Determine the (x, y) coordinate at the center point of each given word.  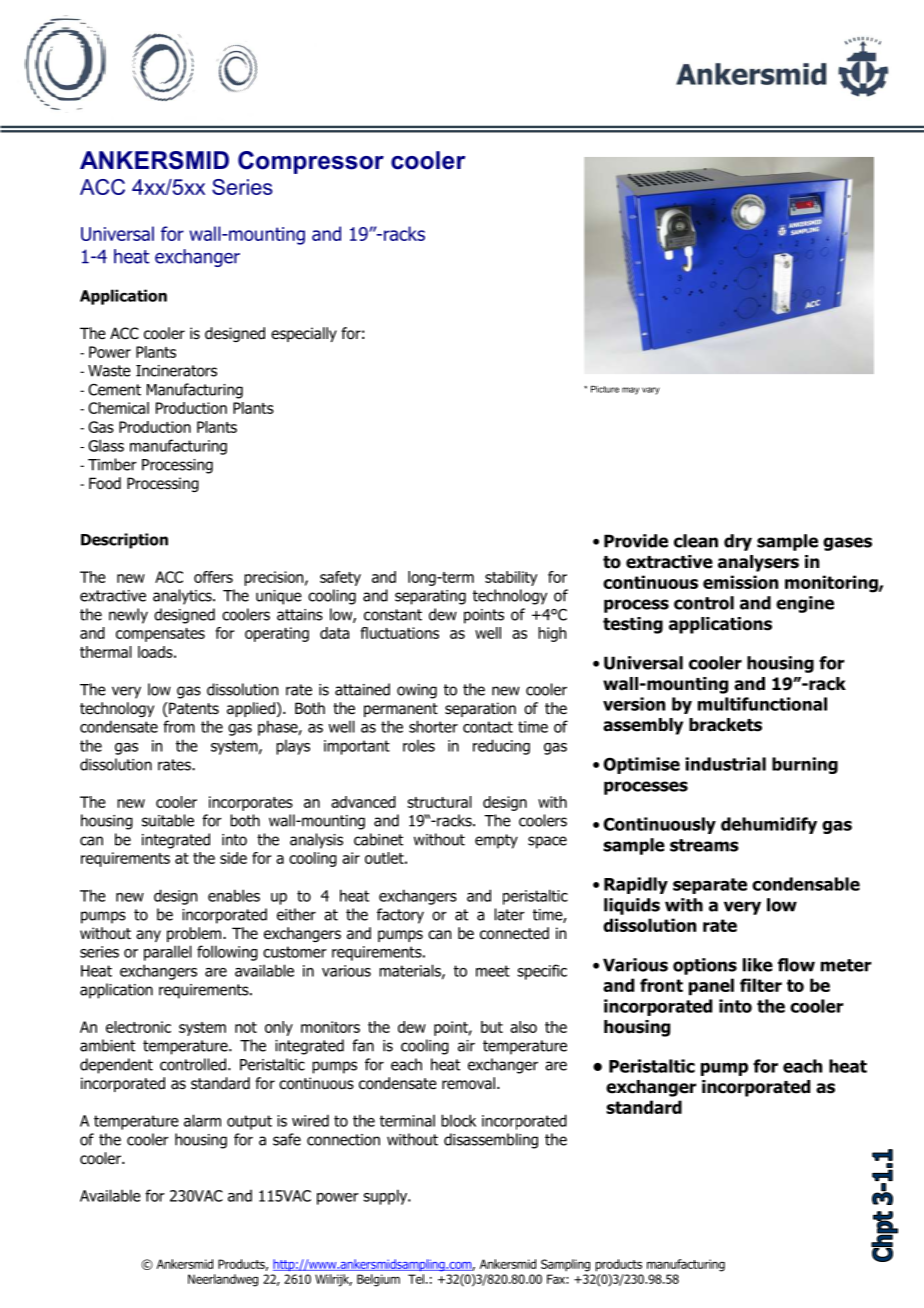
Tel (416, 1279)
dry (738, 542)
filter (761, 985)
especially (304, 334)
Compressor (311, 162)
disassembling (491, 1141)
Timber (112, 464)
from (179, 726)
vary (651, 391)
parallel (168, 953)
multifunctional (762, 704)
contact (488, 727)
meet (493, 971)
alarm (202, 1120)
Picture (605, 389)
